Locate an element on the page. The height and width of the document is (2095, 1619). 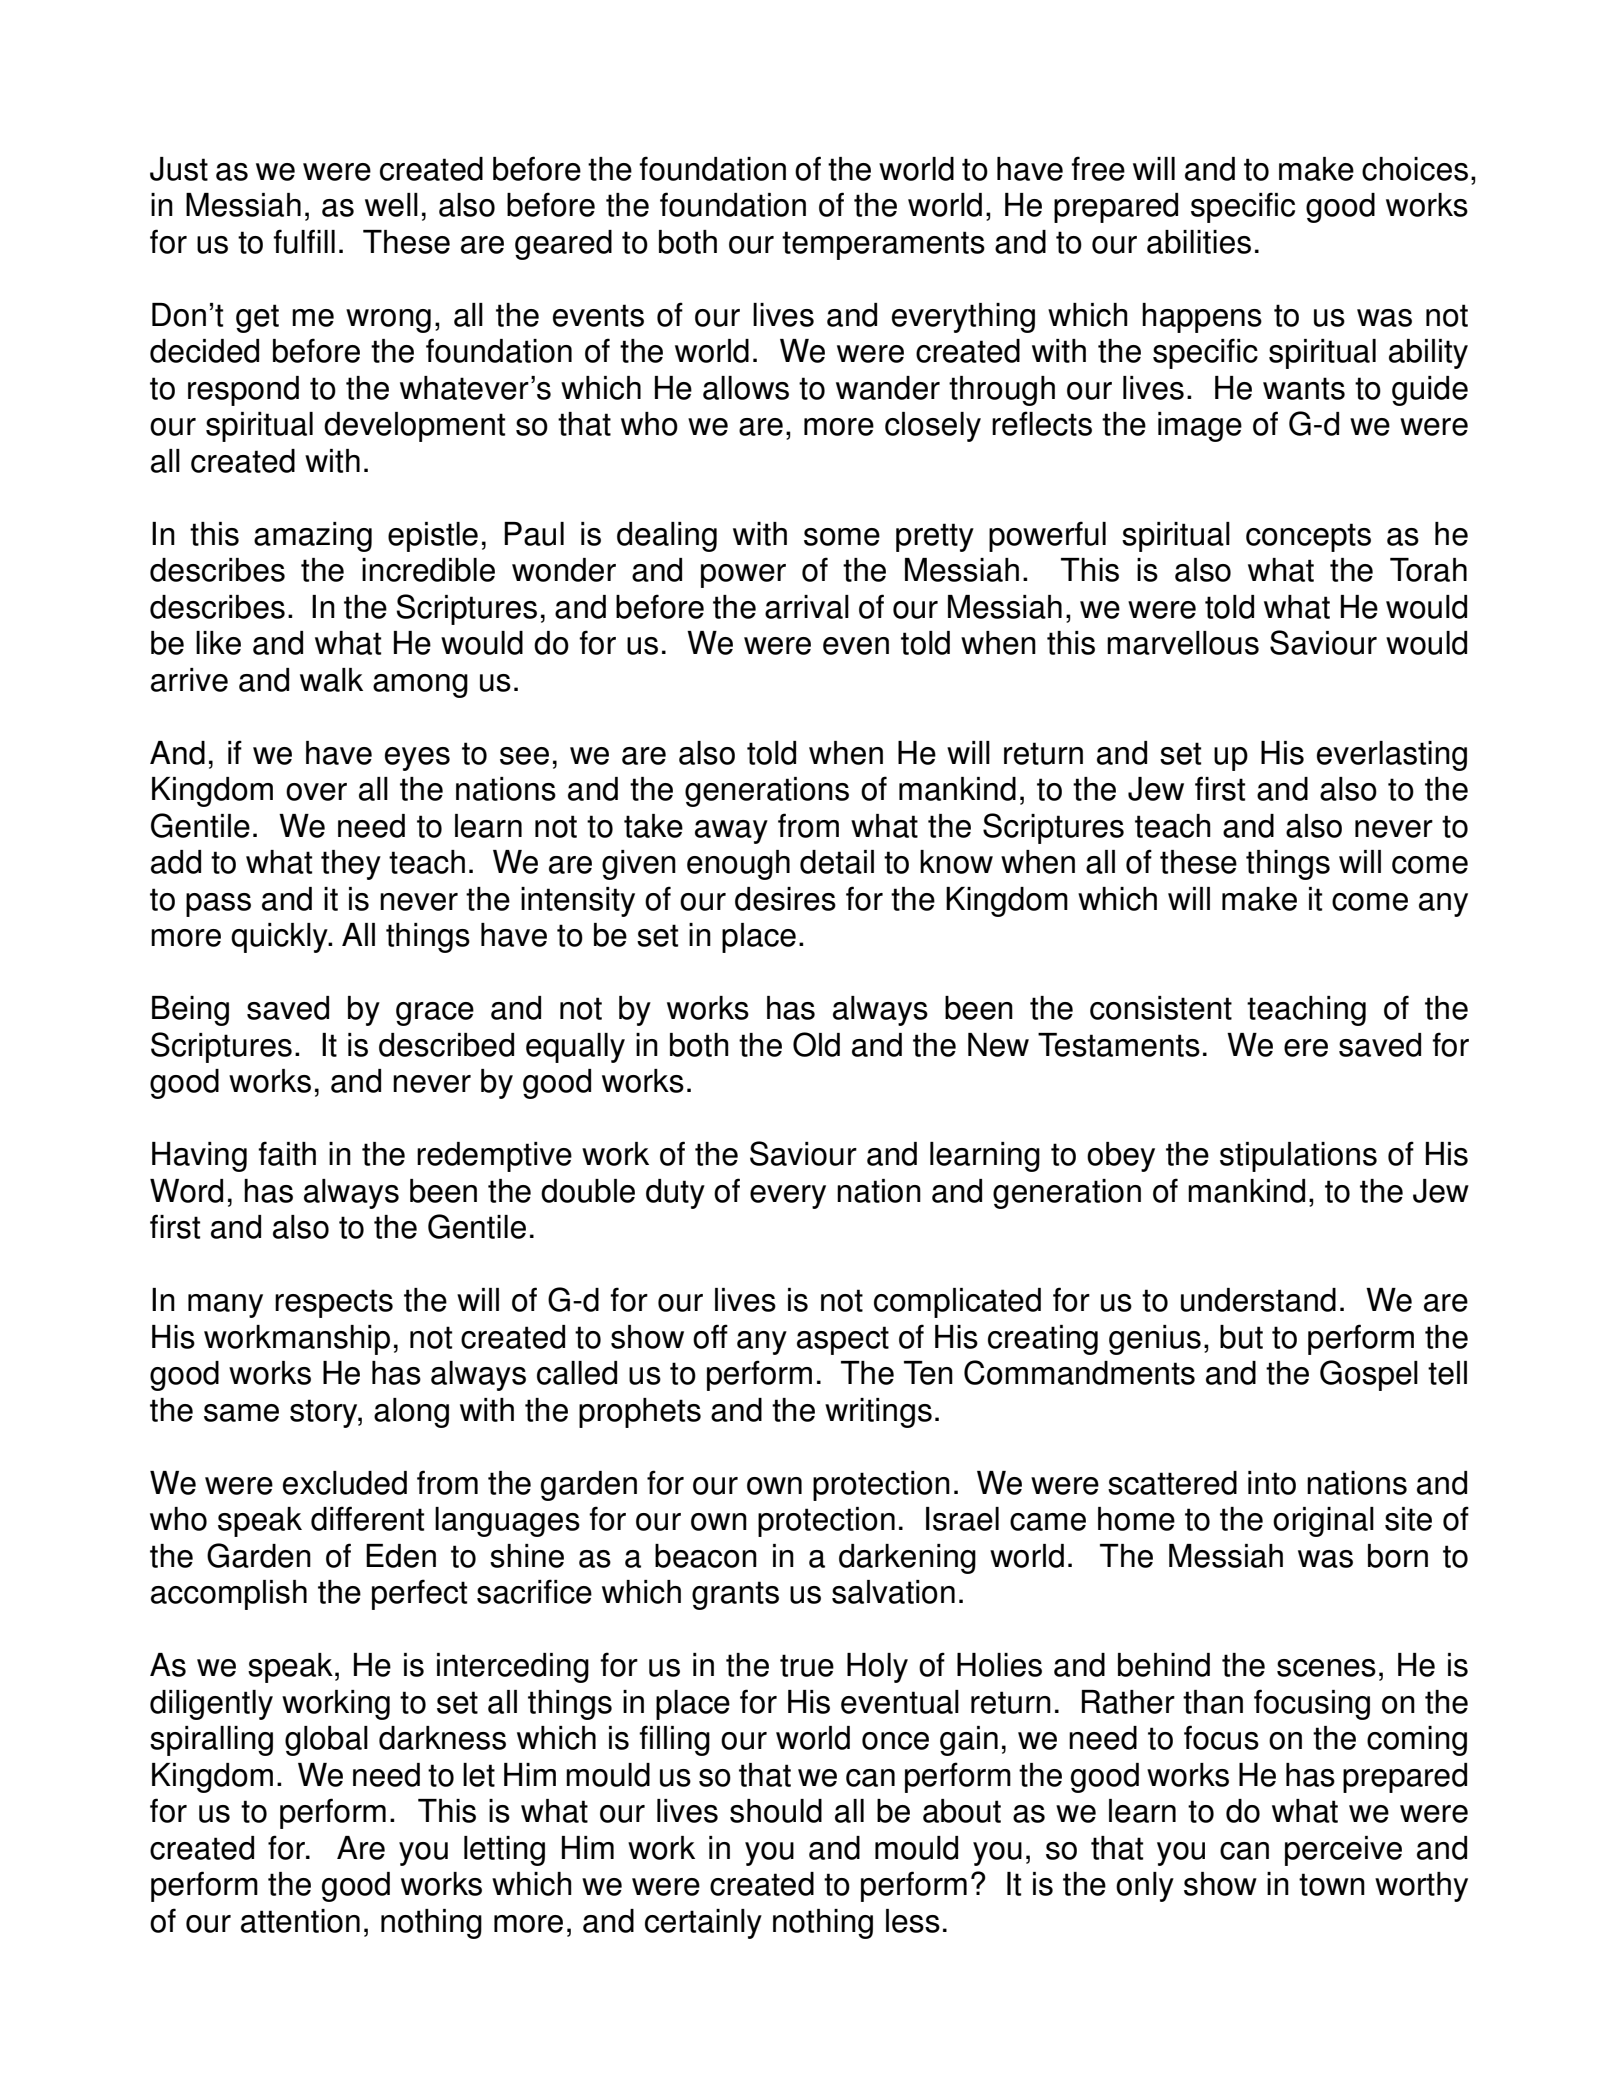
should is located at coordinates (776, 1811).
